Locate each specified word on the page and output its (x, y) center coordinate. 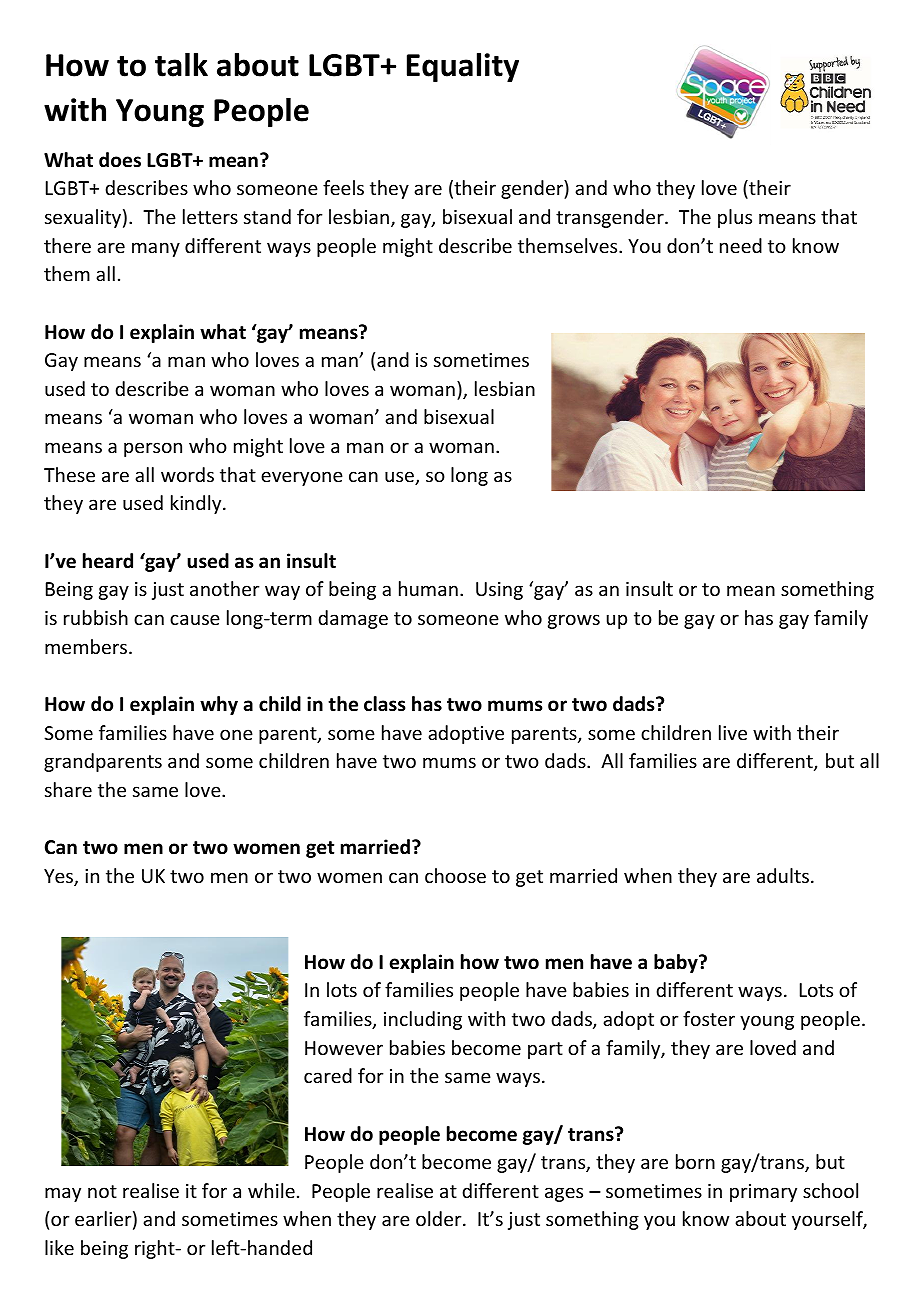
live (733, 732)
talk (181, 64)
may (63, 1194)
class (384, 704)
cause (195, 619)
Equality (463, 67)
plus (735, 218)
